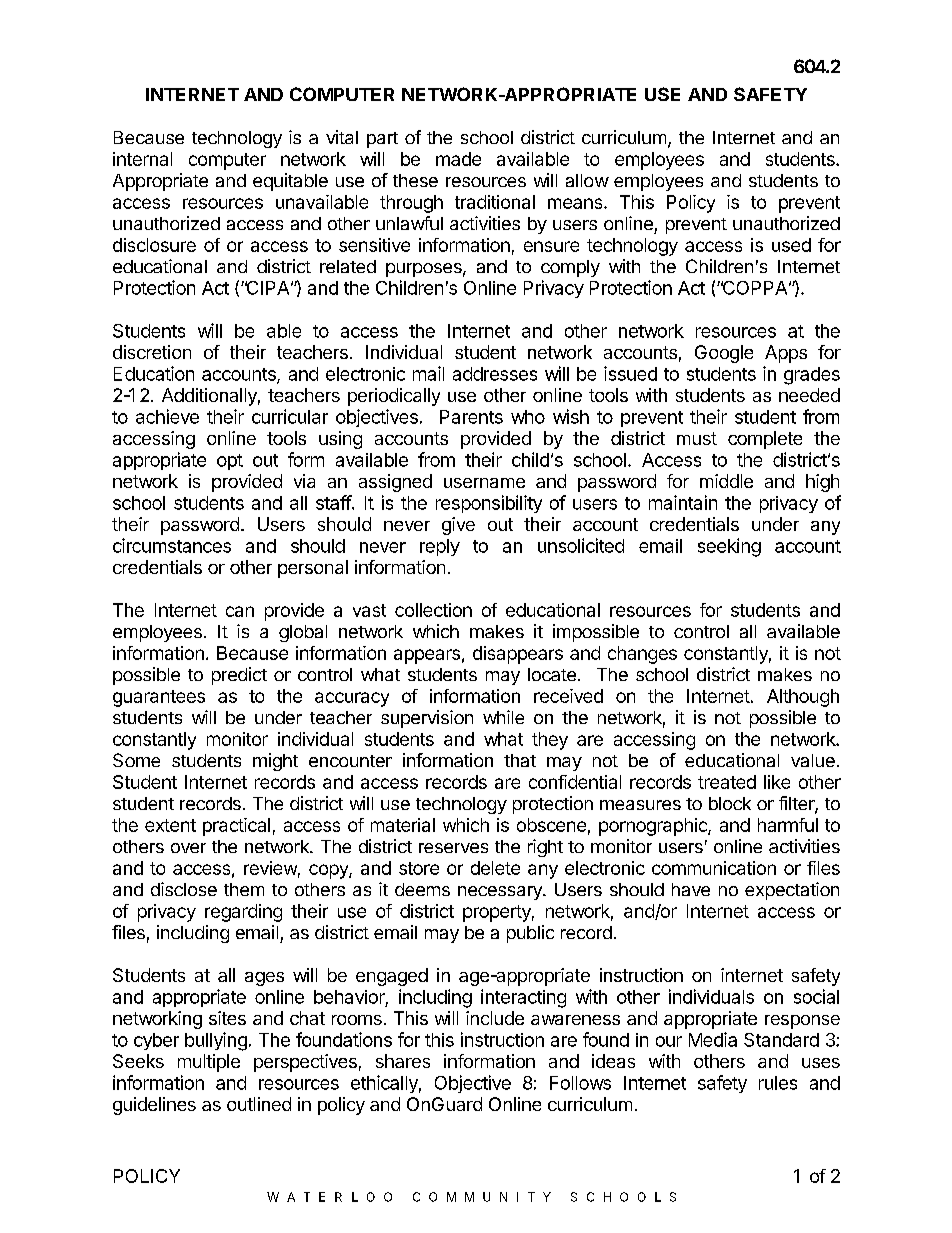 This screenshot has height=1233, width=952. I want to click on made, so click(458, 159).
